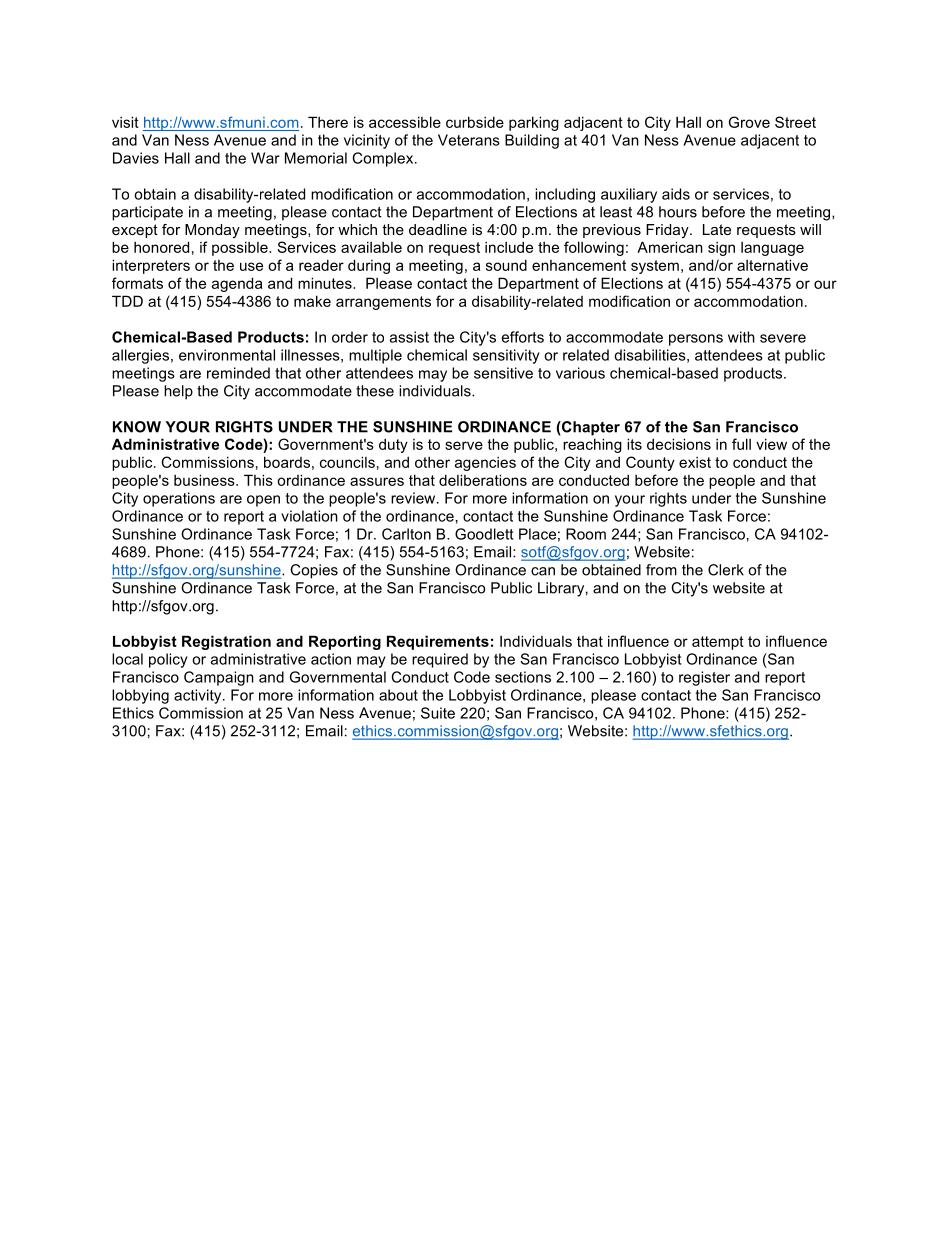  What do you see at coordinates (179, 499) in the screenshot?
I see `operations` at bounding box center [179, 499].
